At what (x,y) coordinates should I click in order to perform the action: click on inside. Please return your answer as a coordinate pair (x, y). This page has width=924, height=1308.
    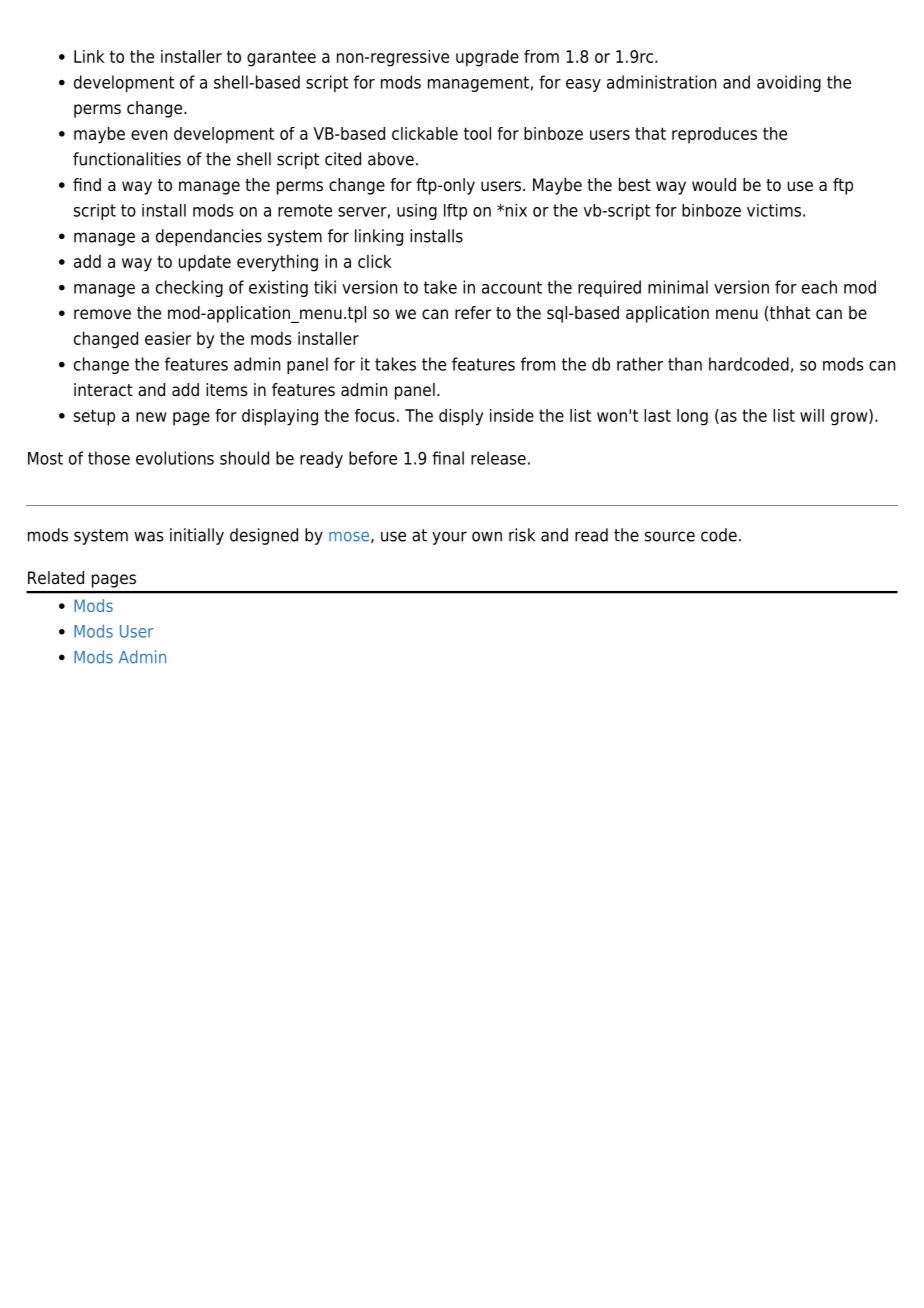
    Looking at the image, I should click on (512, 415).
